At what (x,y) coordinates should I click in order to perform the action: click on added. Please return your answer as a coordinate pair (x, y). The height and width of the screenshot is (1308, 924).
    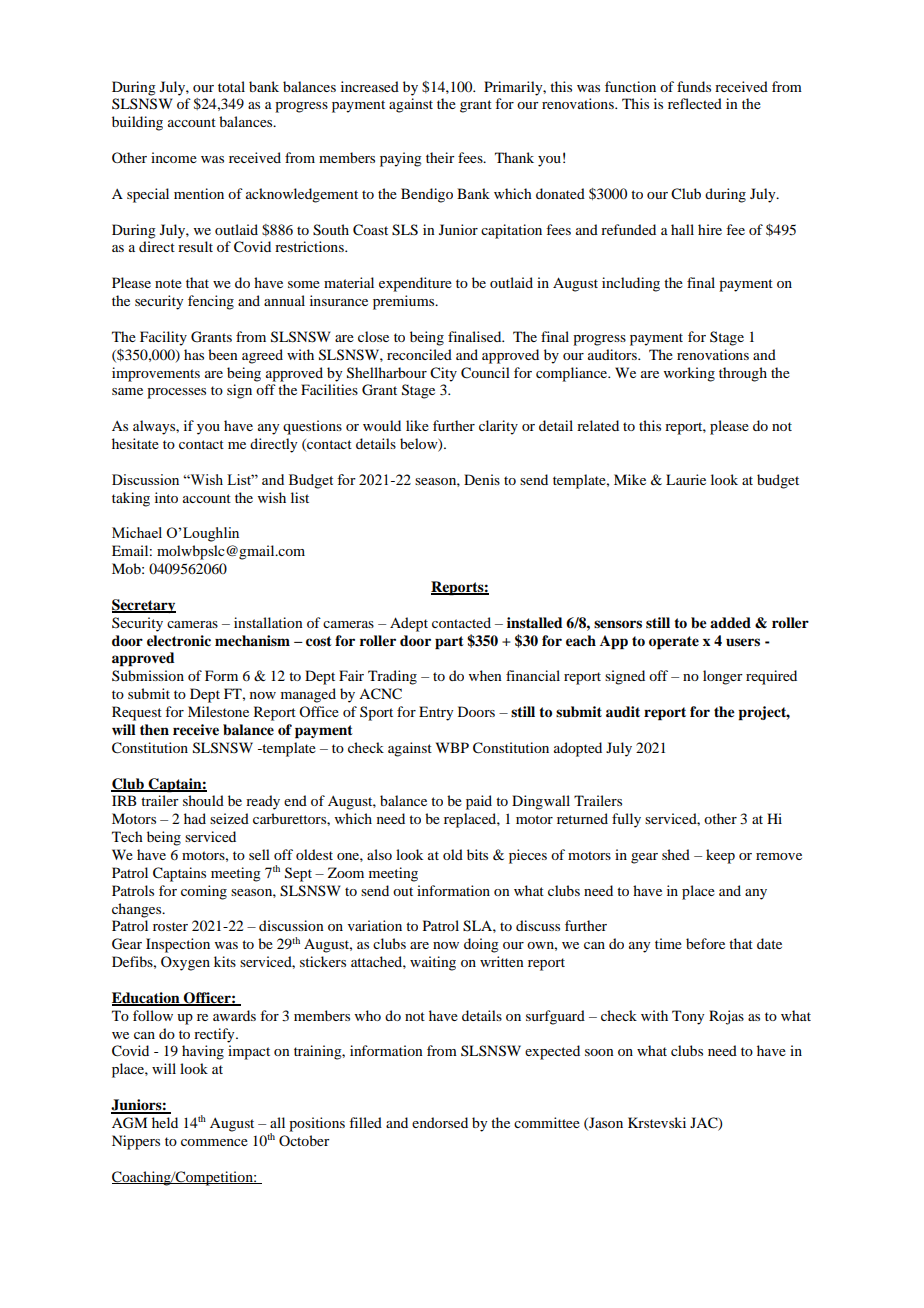
    Looking at the image, I should click on (730, 622).
